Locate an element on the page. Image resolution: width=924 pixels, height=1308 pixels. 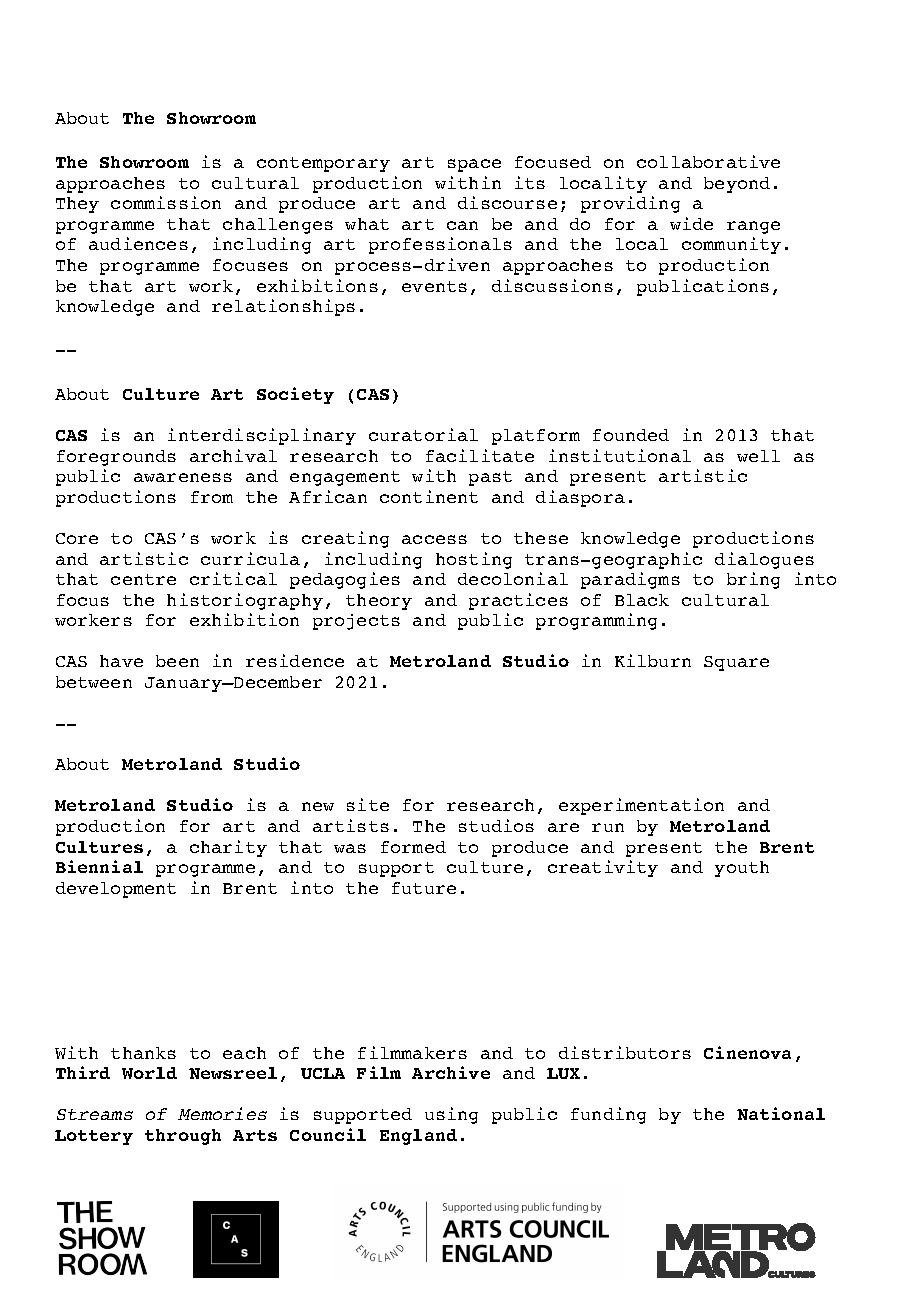
curatorial is located at coordinates (423, 434).
